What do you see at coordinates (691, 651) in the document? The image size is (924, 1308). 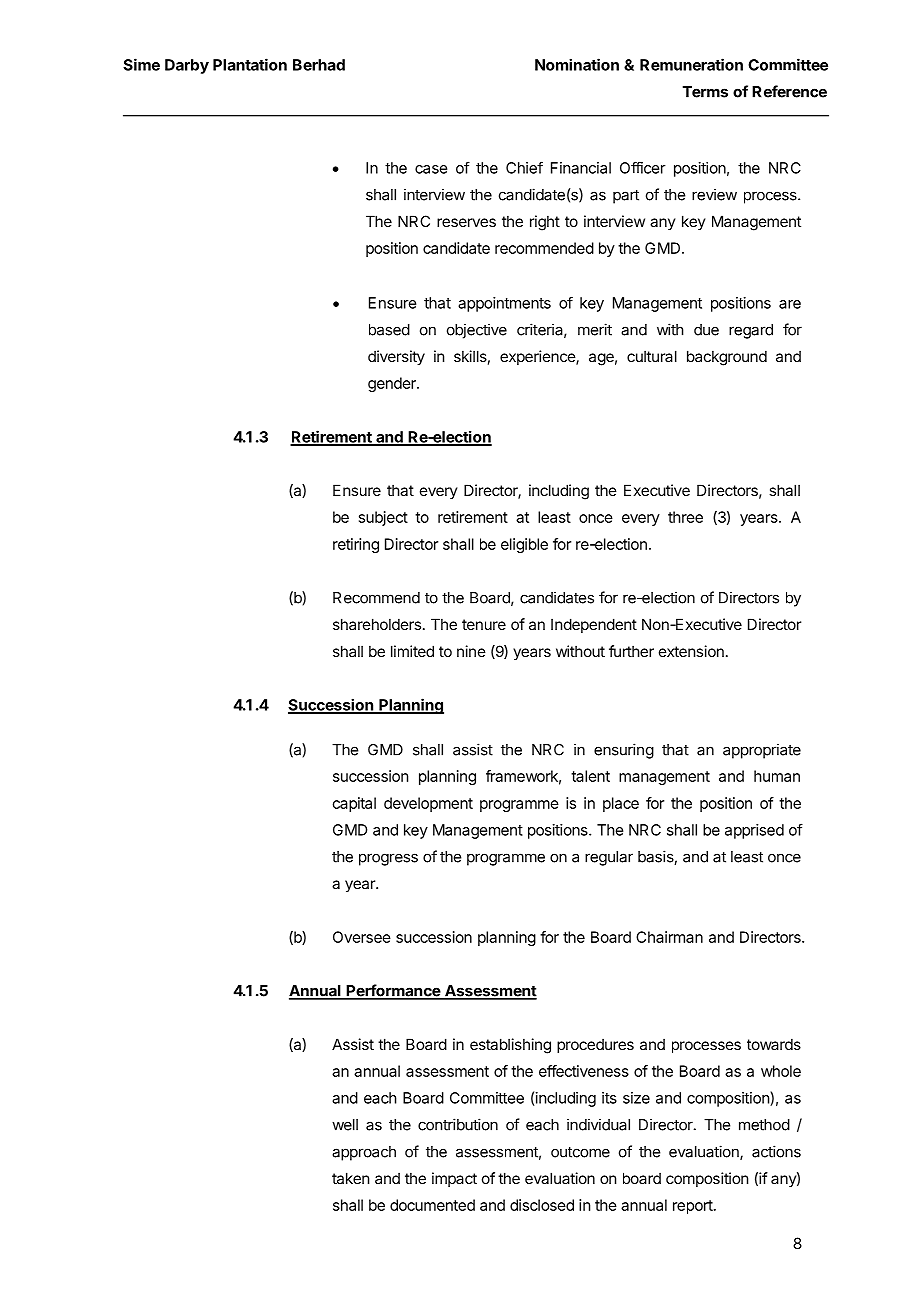 I see `extension` at bounding box center [691, 651].
